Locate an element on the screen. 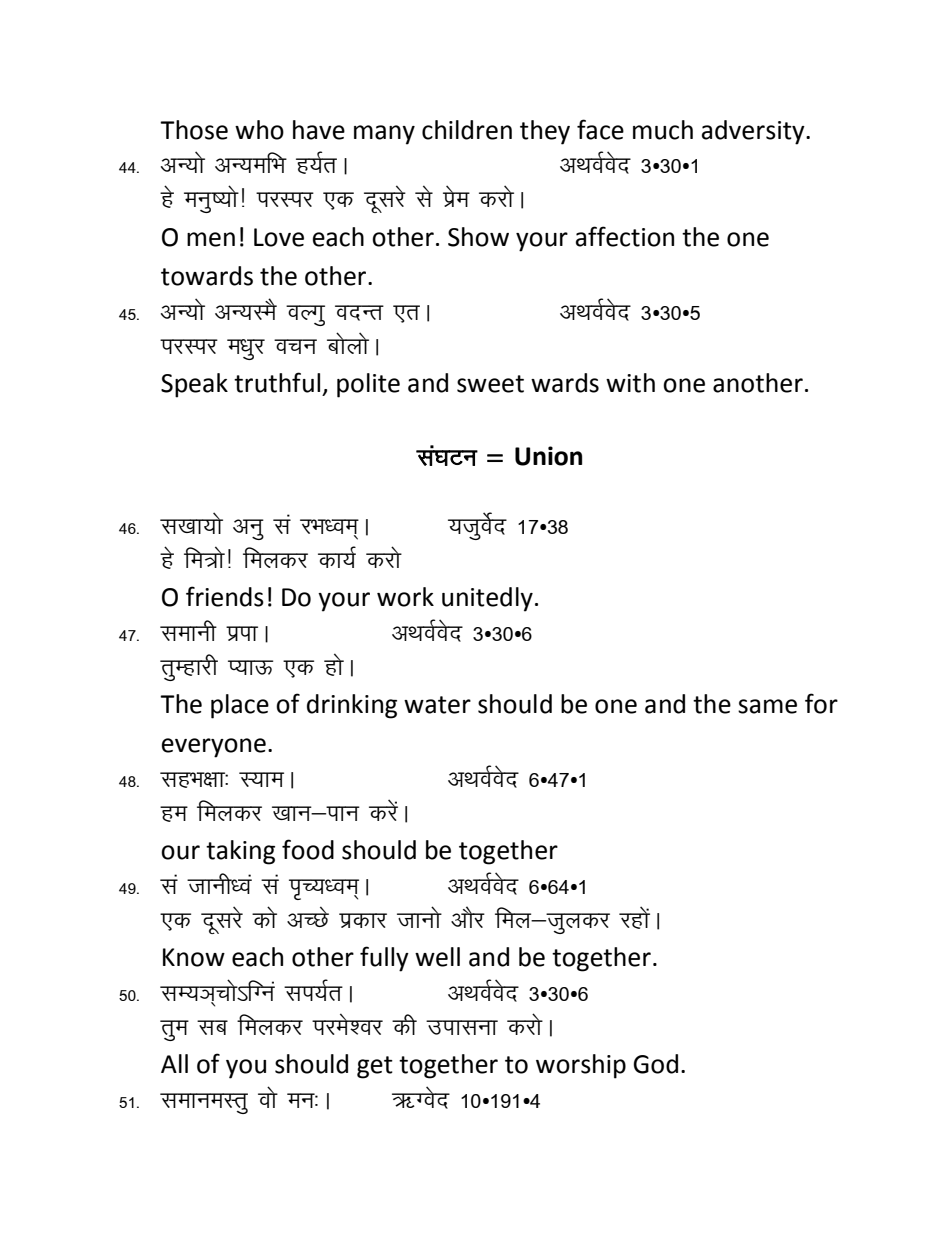  God is located at coordinates (655, 1064).
